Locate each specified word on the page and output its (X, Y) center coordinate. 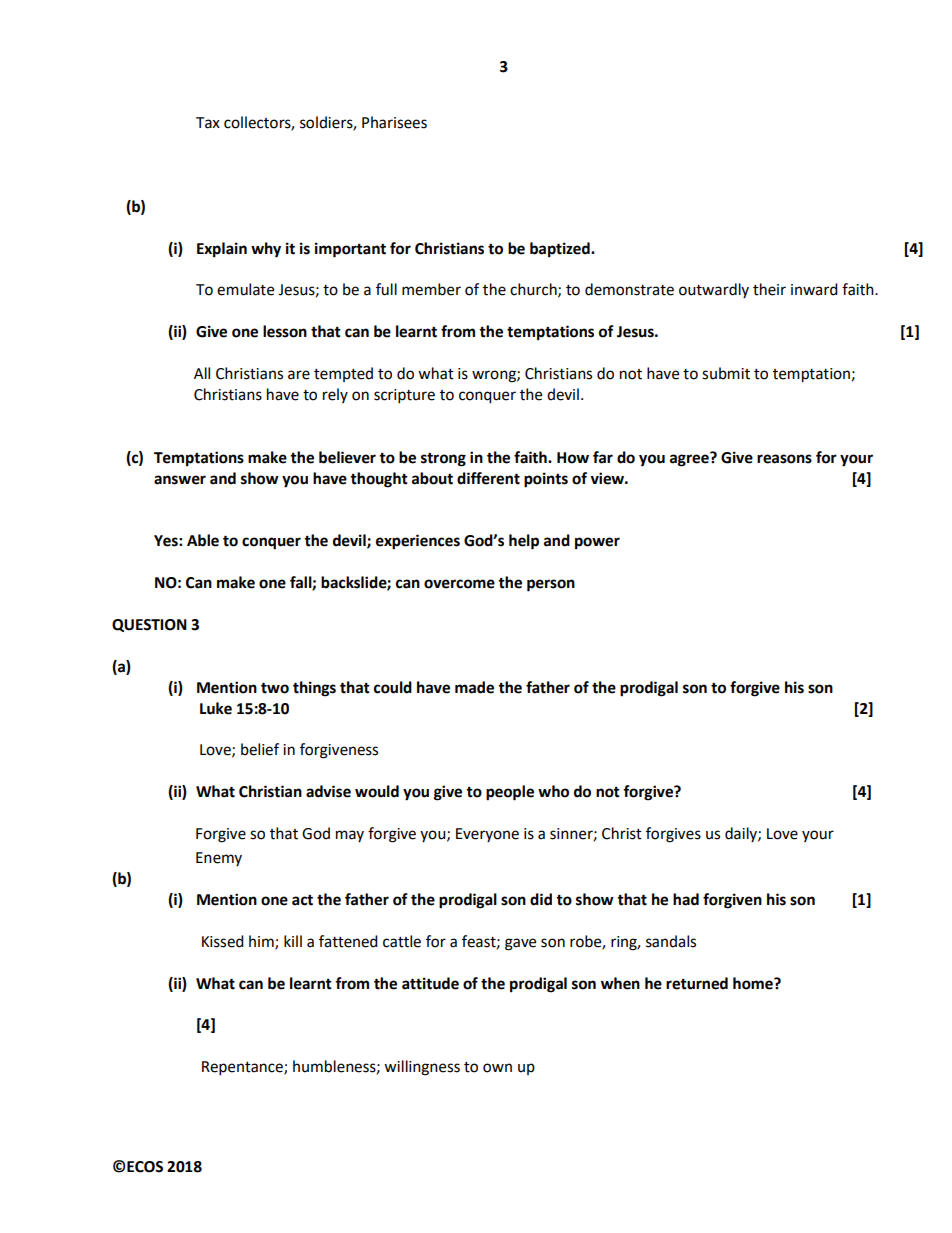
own (497, 1068)
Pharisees (394, 122)
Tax (208, 123)
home (754, 983)
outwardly (714, 290)
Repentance (243, 1068)
